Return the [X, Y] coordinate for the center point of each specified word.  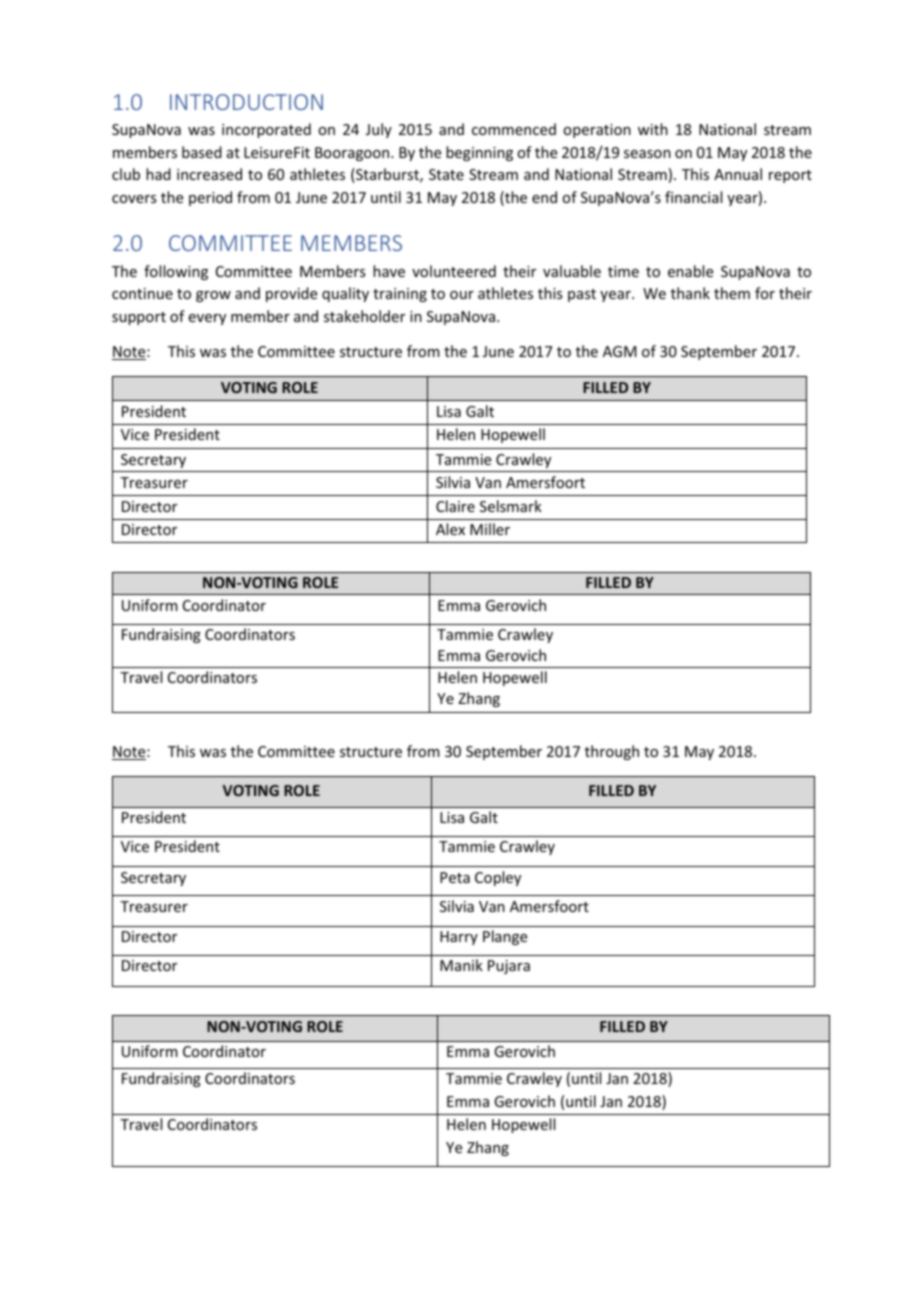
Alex [450, 529]
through [612, 752]
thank [690, 293]
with [653, 129]
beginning [479, 153]
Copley [498, 878]
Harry [459, 938]
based [202, 152]
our [462, 295]
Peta [455, 877]
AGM [620, 351]
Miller [490, 529]
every [207, 319]
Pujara [509, 967]
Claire [455, 506]
